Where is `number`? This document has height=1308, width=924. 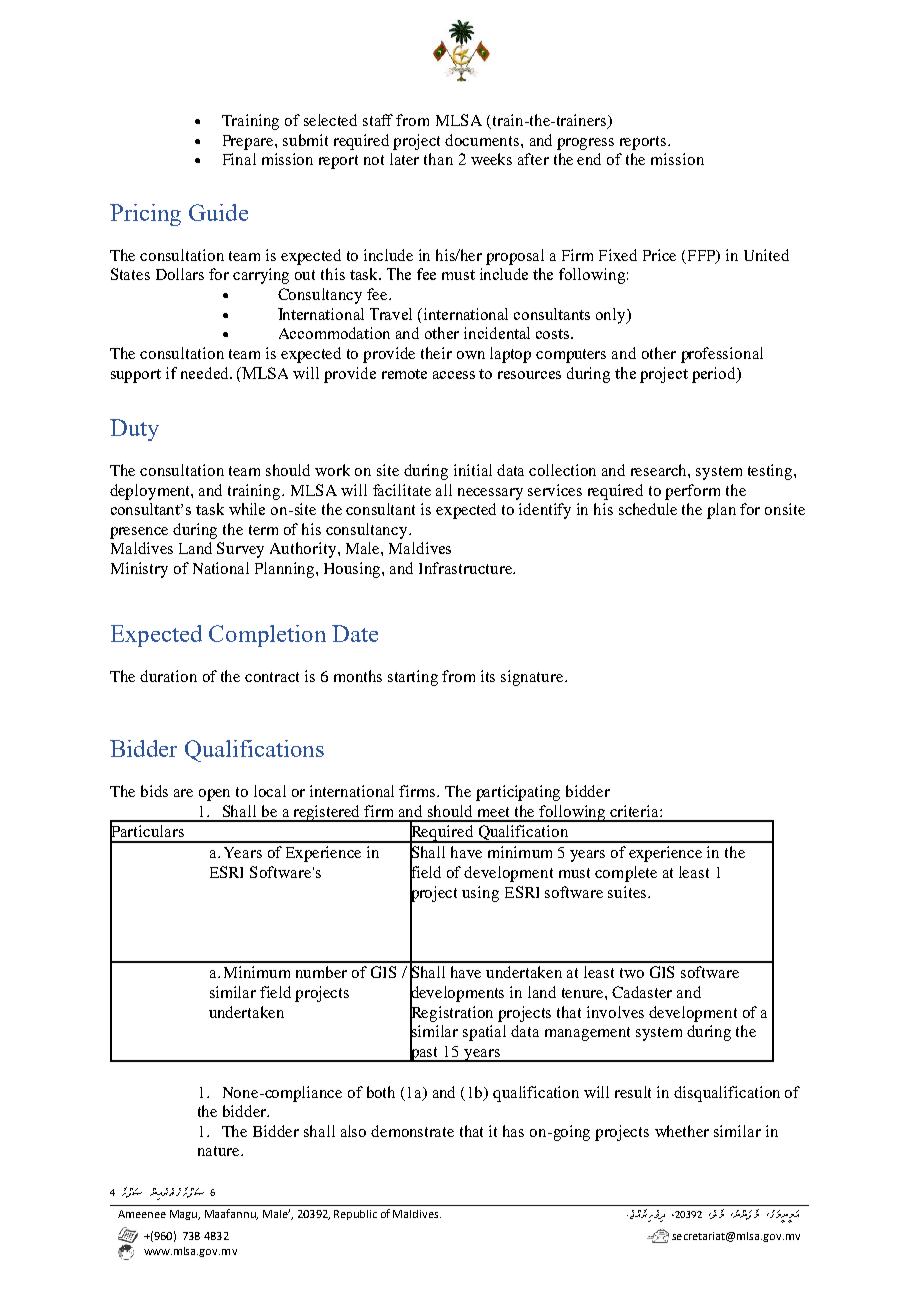
number is located at coordinates (321, 972).
